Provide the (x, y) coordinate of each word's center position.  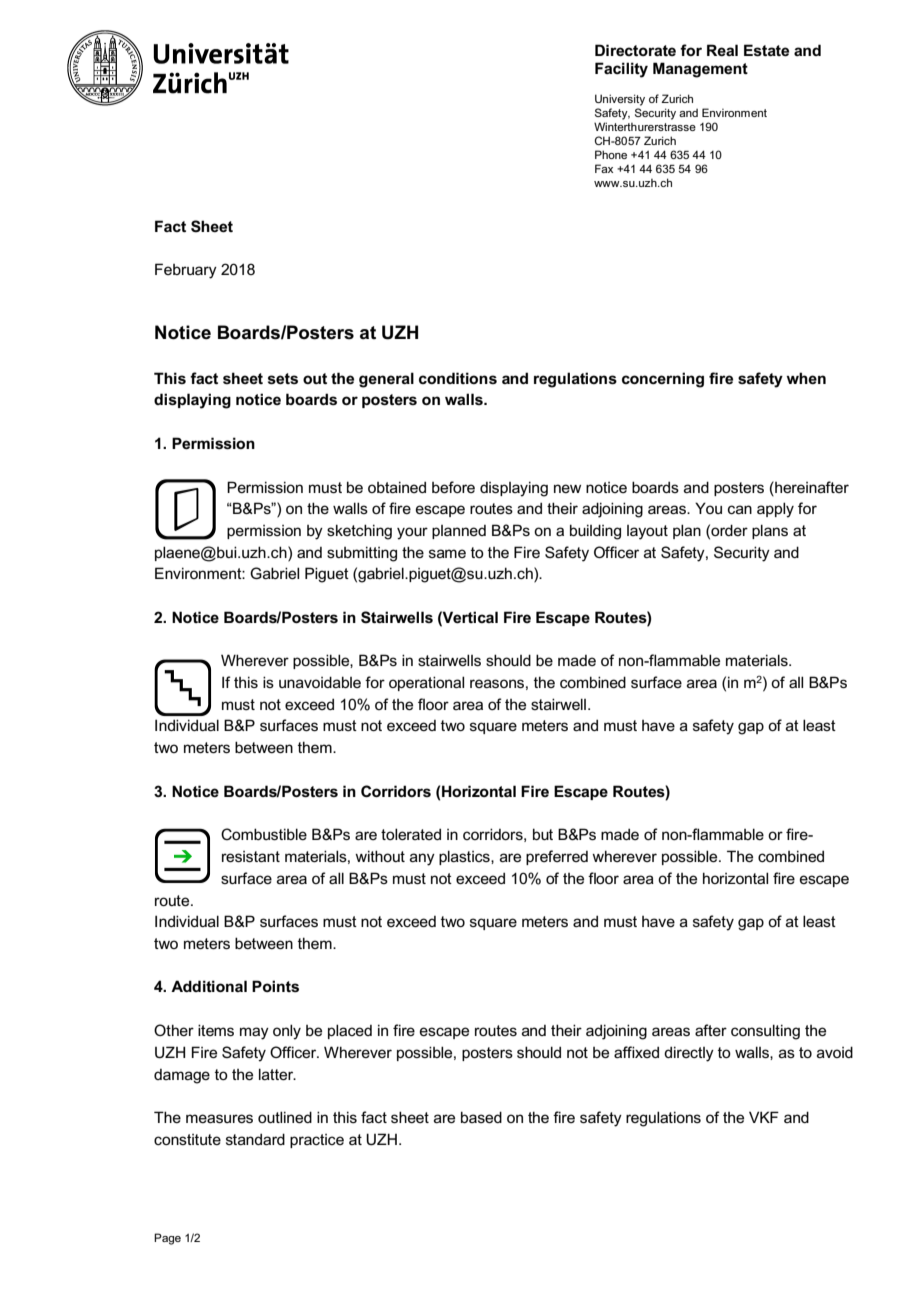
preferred (557, 857)
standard (255, 1139)
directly (689, 1054)
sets (283, 379)
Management (700, 70)
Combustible (264, 834)
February (186, 271)
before (453, 487)
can (740, 509)
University (620, 100)
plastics (465, 857)
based (481, 1117)
